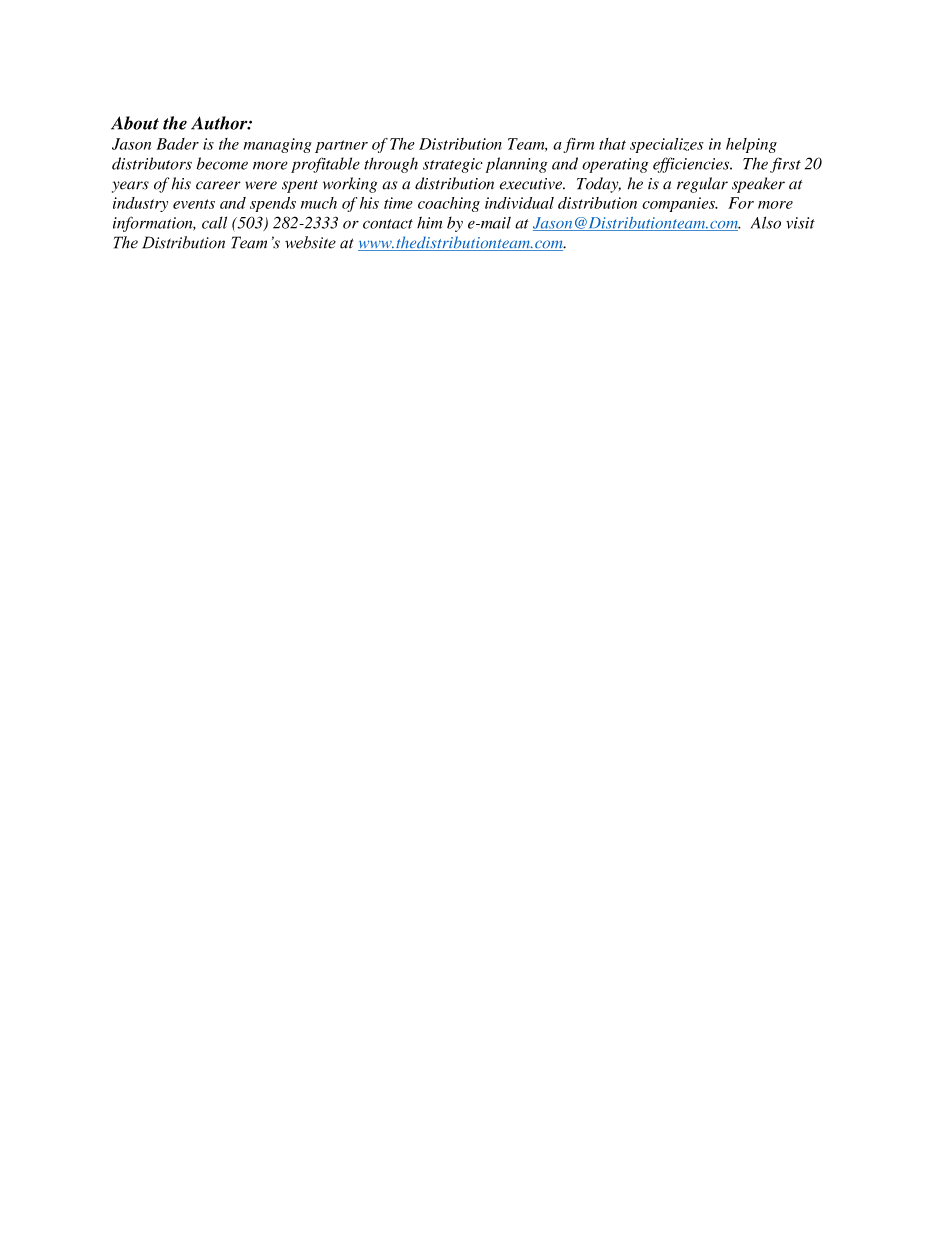  Describe the element at coordinates (679, 204) in the screenshot. I see `companies` at that location.
